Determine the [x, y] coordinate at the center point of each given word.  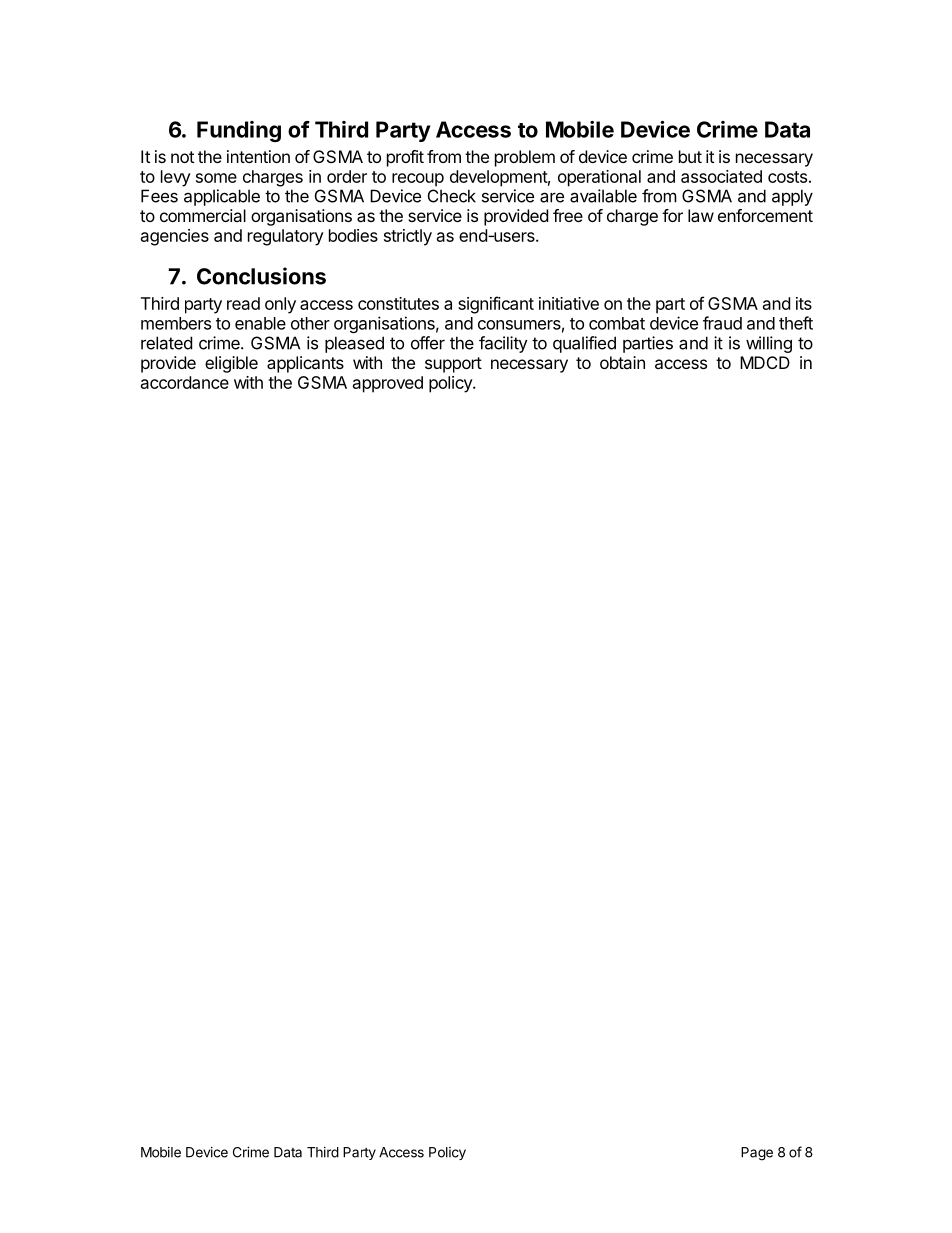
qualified [584, 344]
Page [757, 1154]
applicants [305, 364]
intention [258, 156]
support [453, 365]
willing [769, 344]
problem [525, 158]
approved [388, 384]
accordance [185, 382]
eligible [231, 364]
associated [721, 176]
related [166, 343]
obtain [622, 362]
